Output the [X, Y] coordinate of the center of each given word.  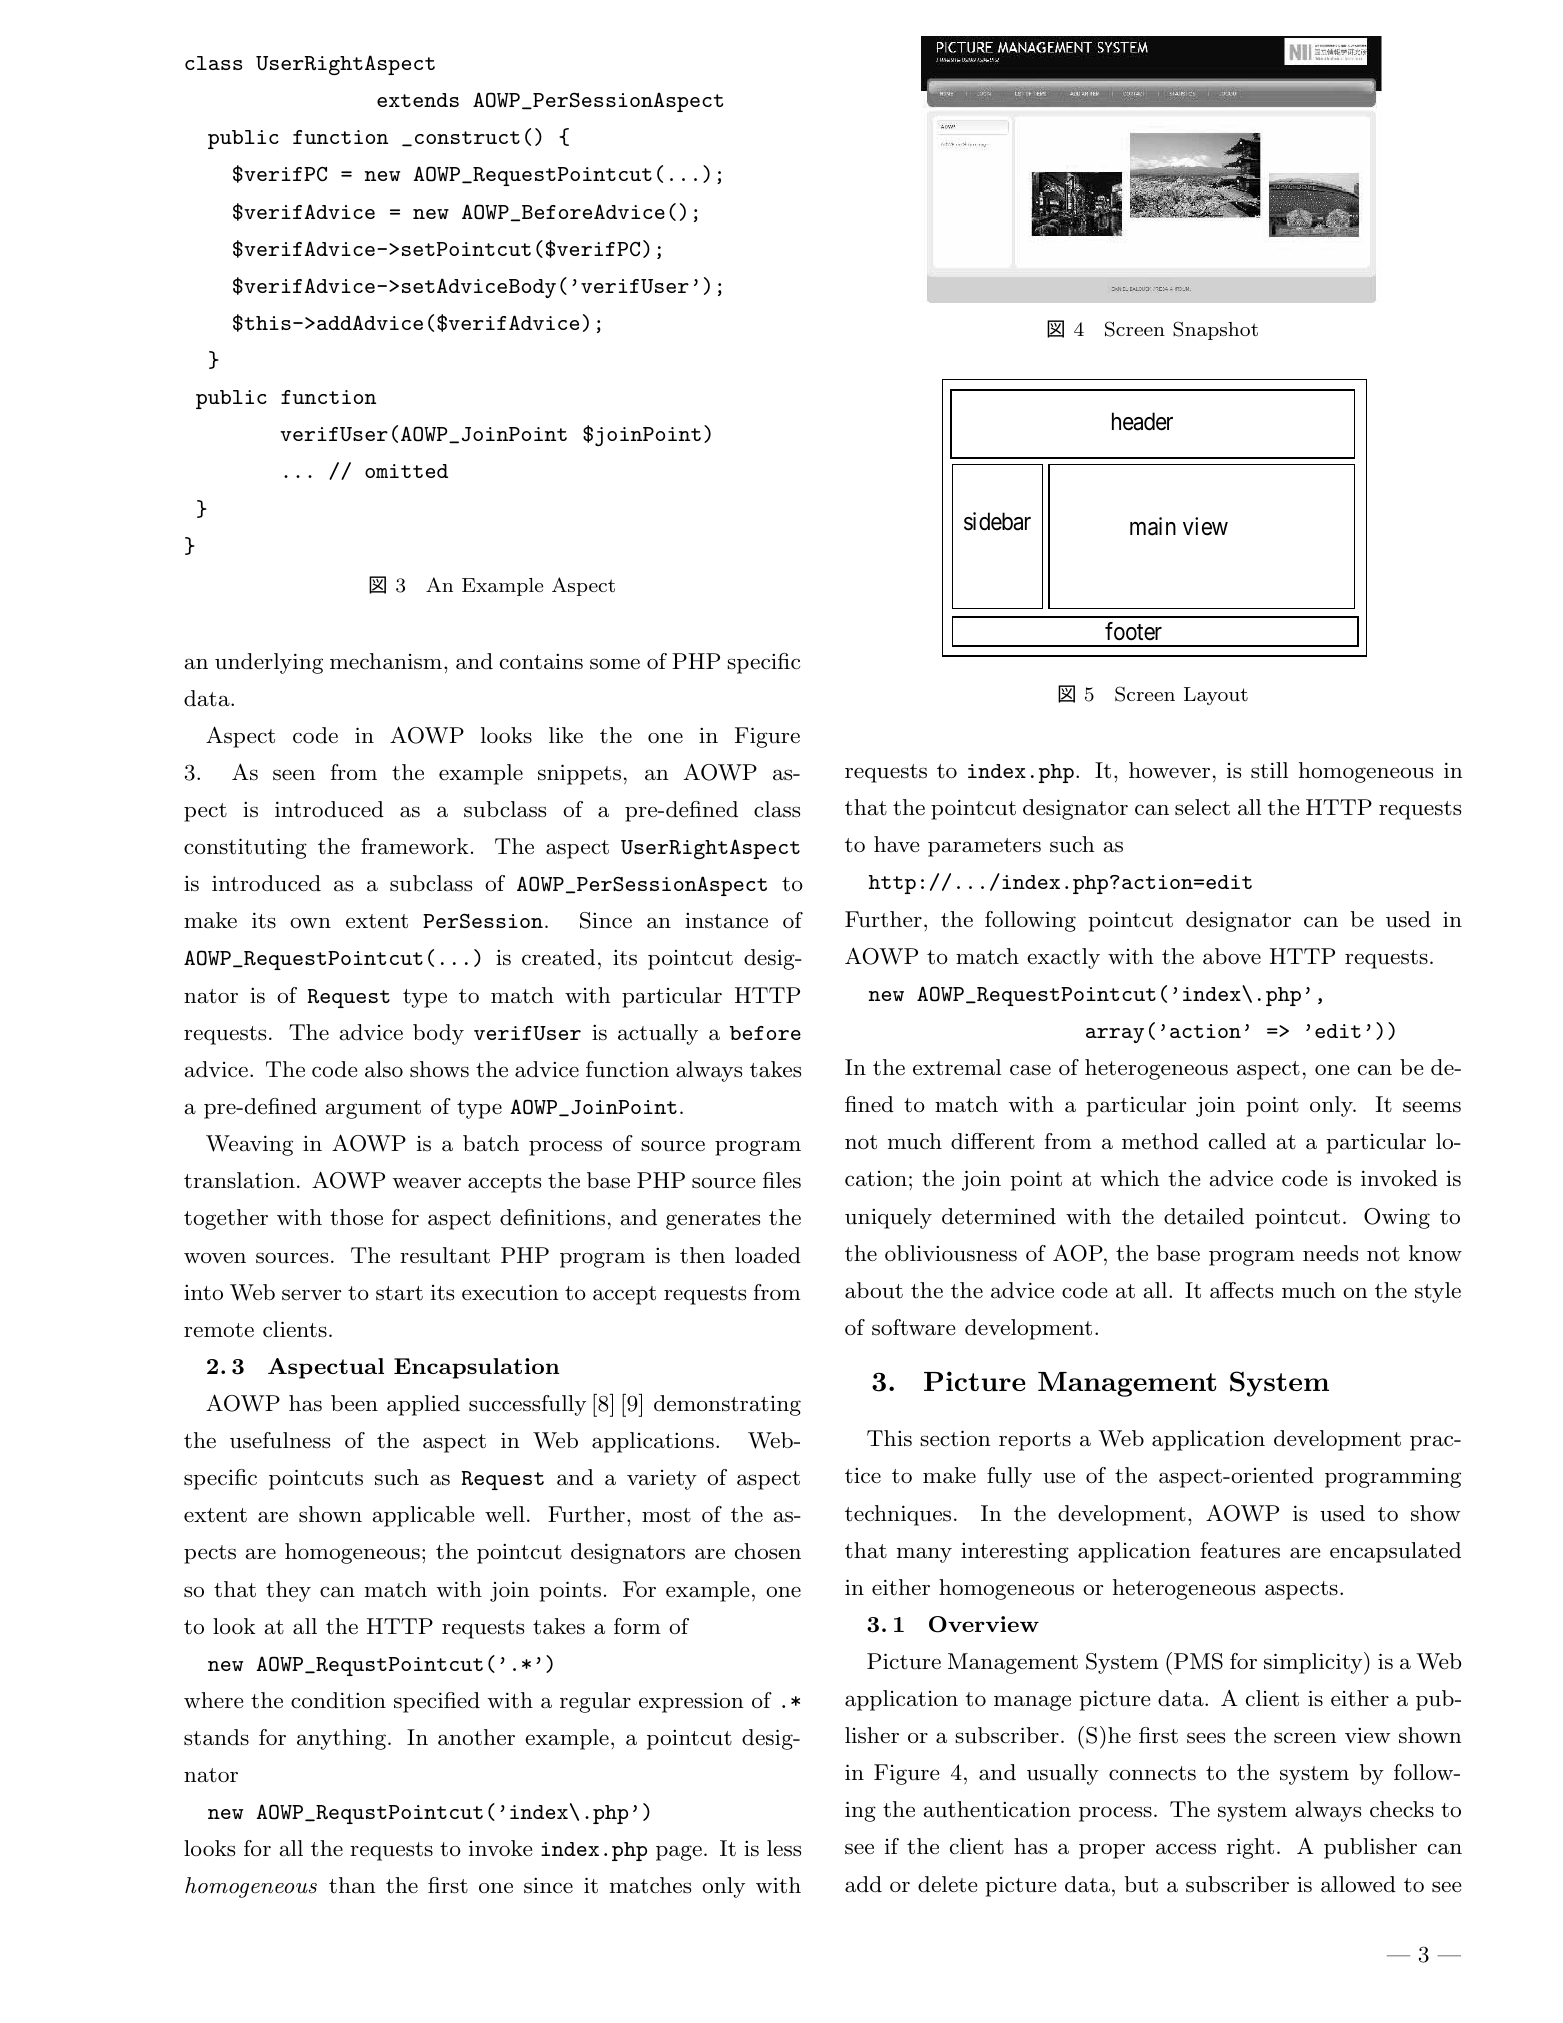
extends [418, 100]
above [1232, 956]
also [384, 1069]
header [1142, 421]
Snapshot [1215, 330]
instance [726, 920]
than [352, 1885]
